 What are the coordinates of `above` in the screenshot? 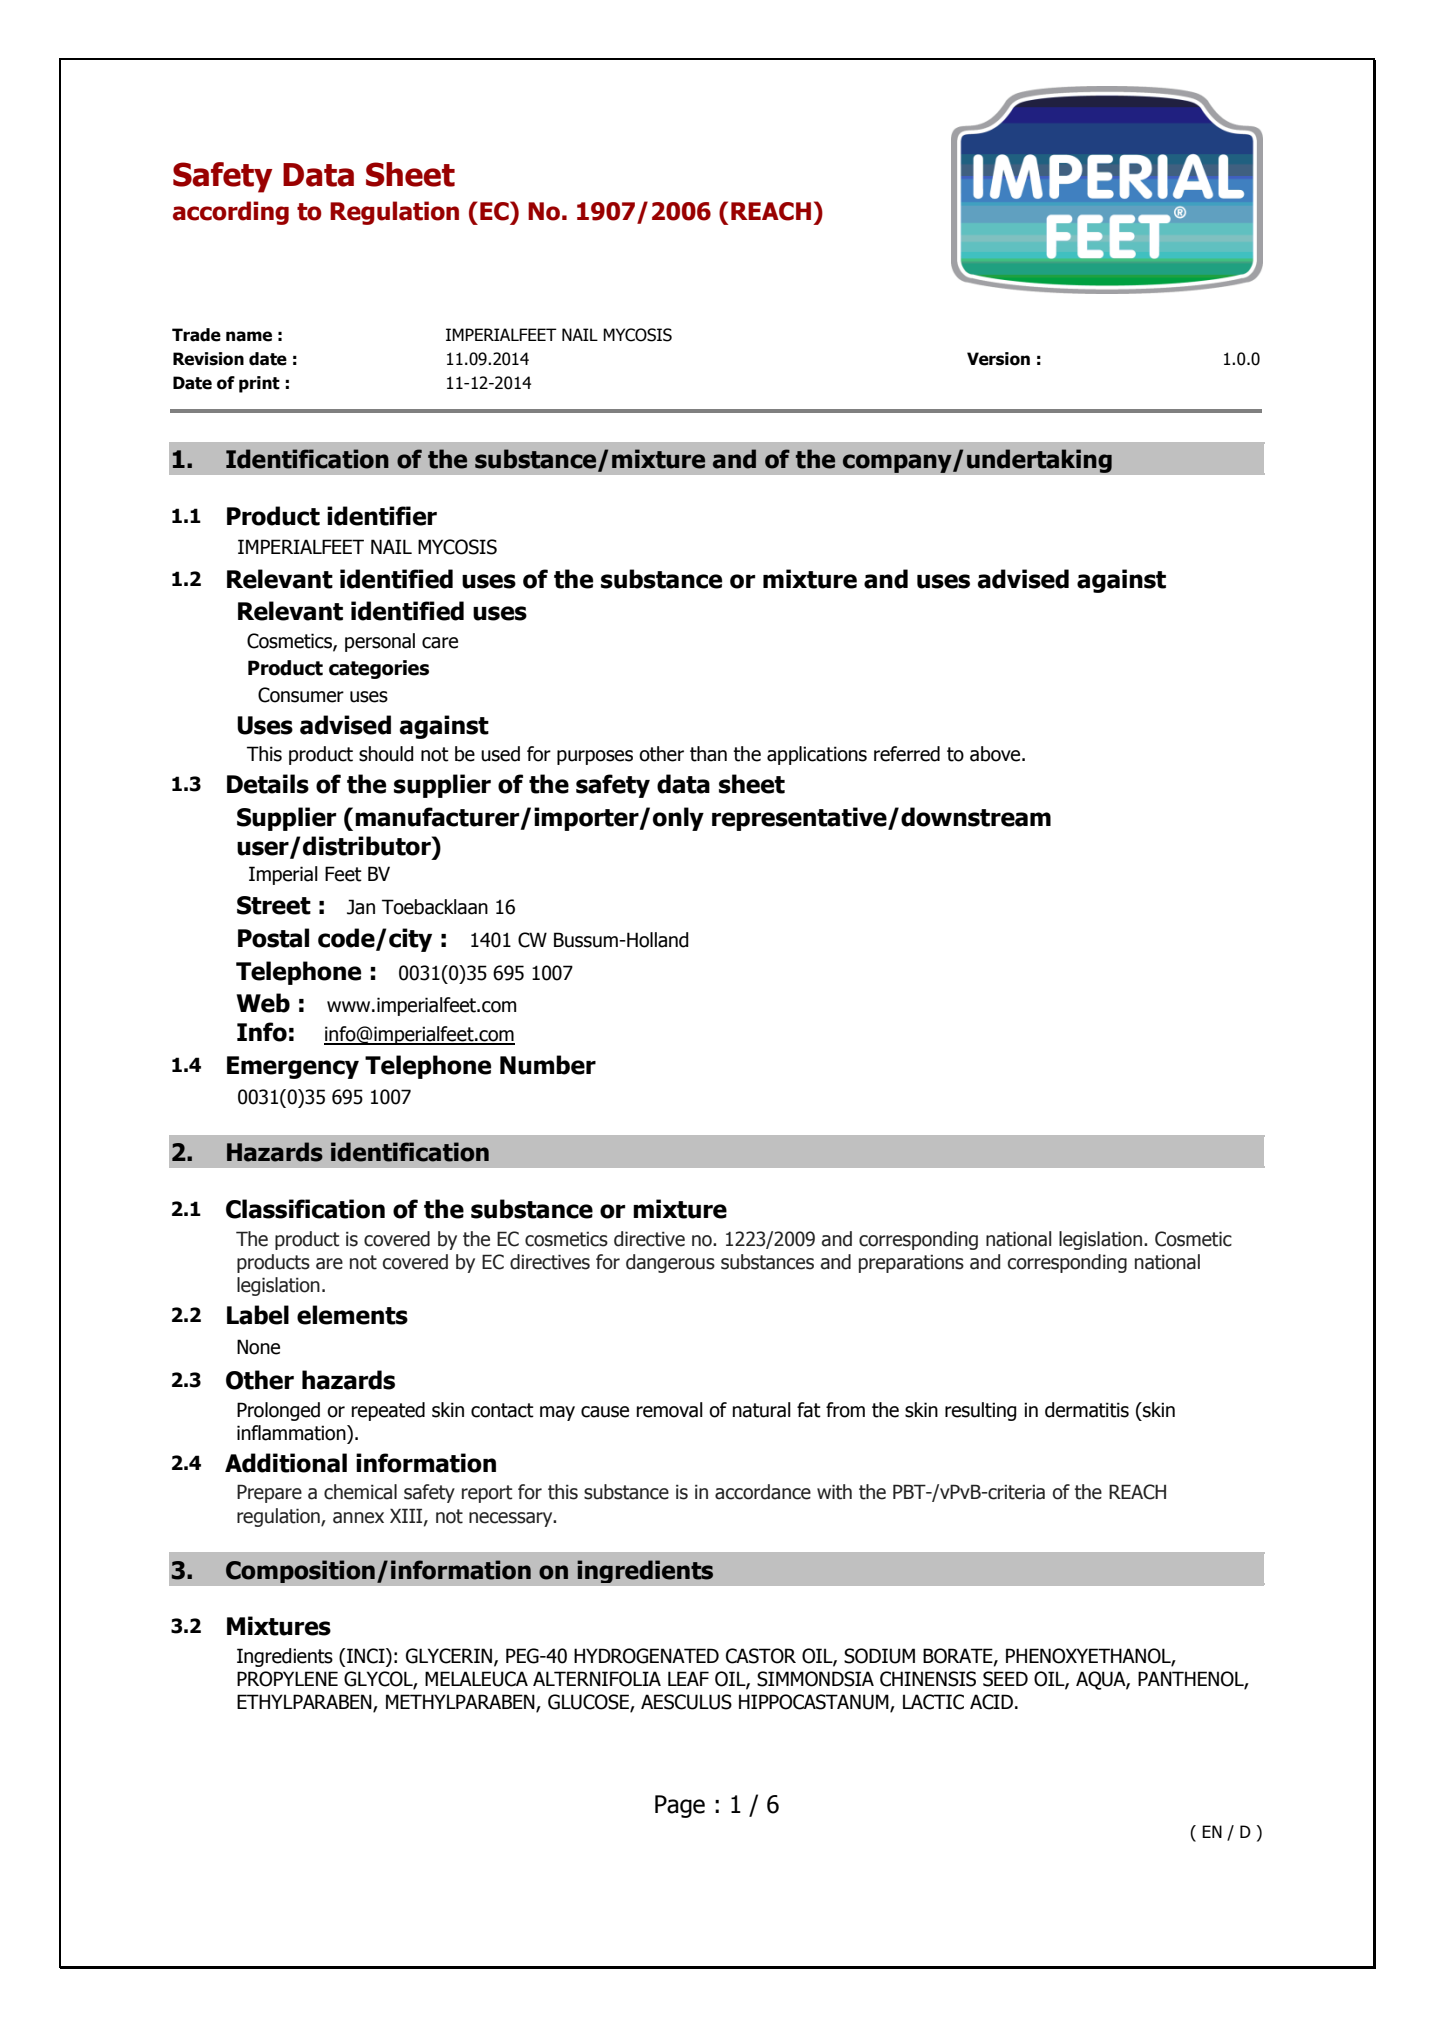 It's located at (996, 754).
